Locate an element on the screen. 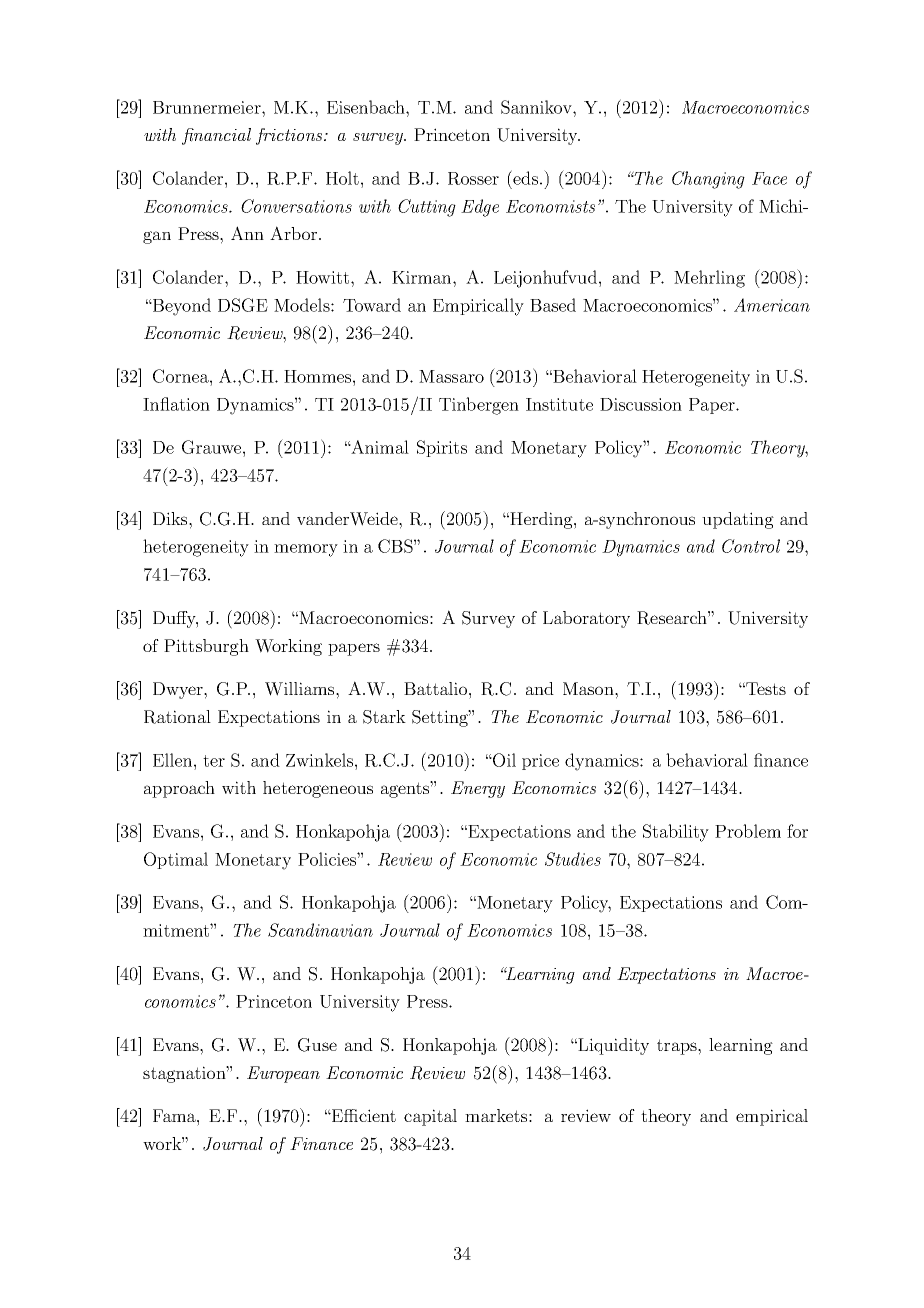 The image size is (924, 1308). Laboratory is located at coordinates (586, 619).
